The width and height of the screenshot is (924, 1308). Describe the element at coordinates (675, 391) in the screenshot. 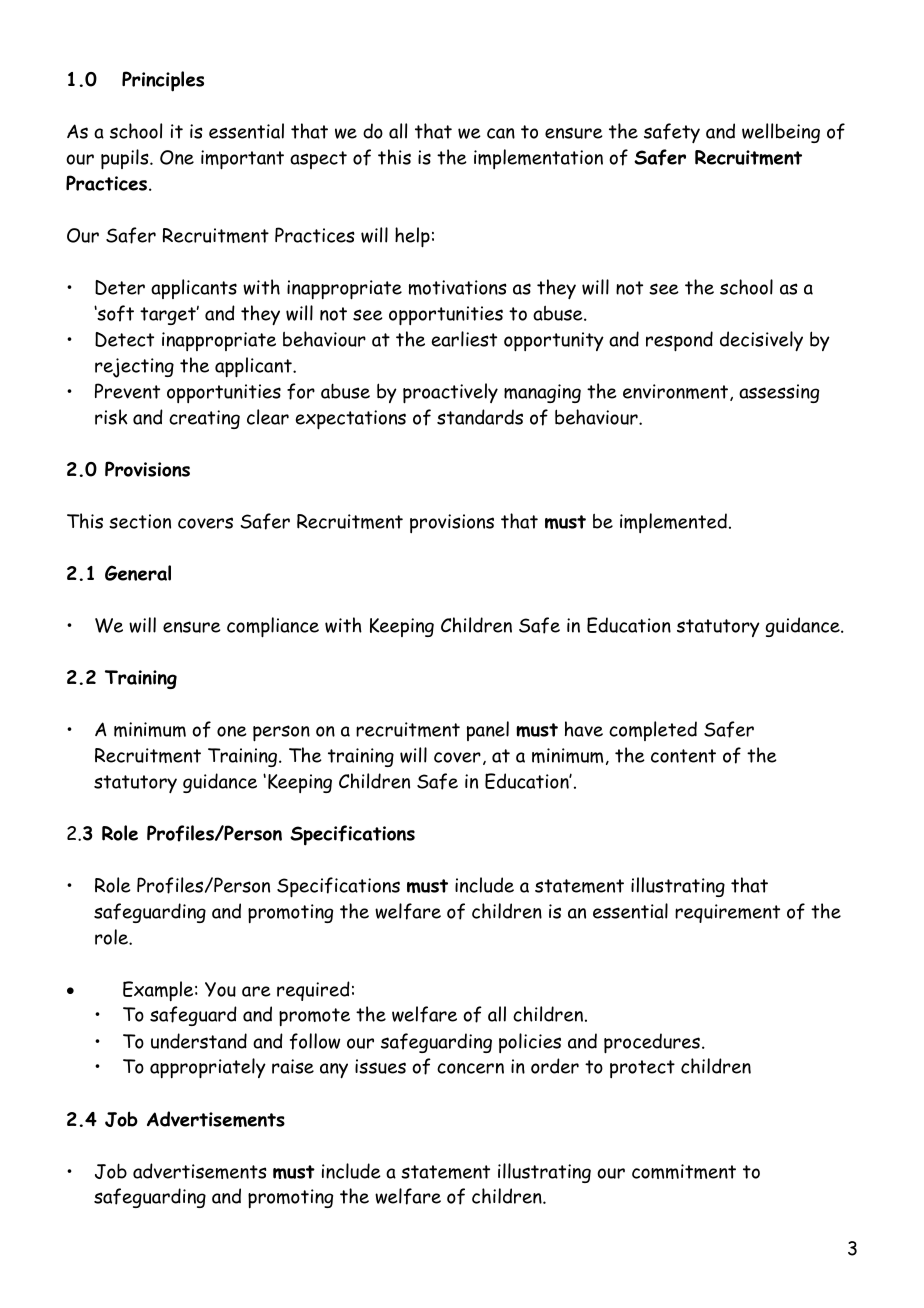

I see `environment` at that location.
